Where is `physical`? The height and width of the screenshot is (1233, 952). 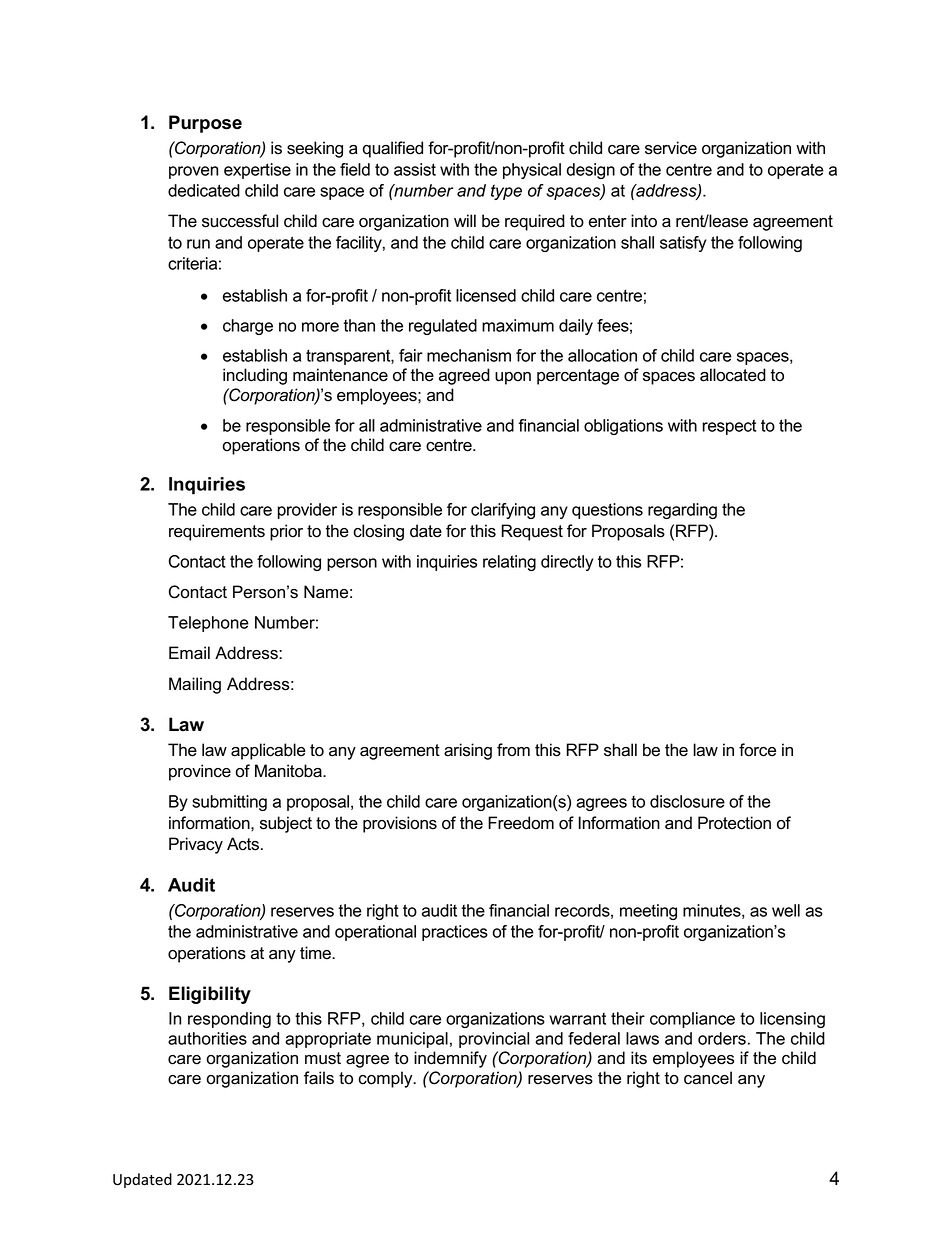
physical is located at coordinates (532, 171).
